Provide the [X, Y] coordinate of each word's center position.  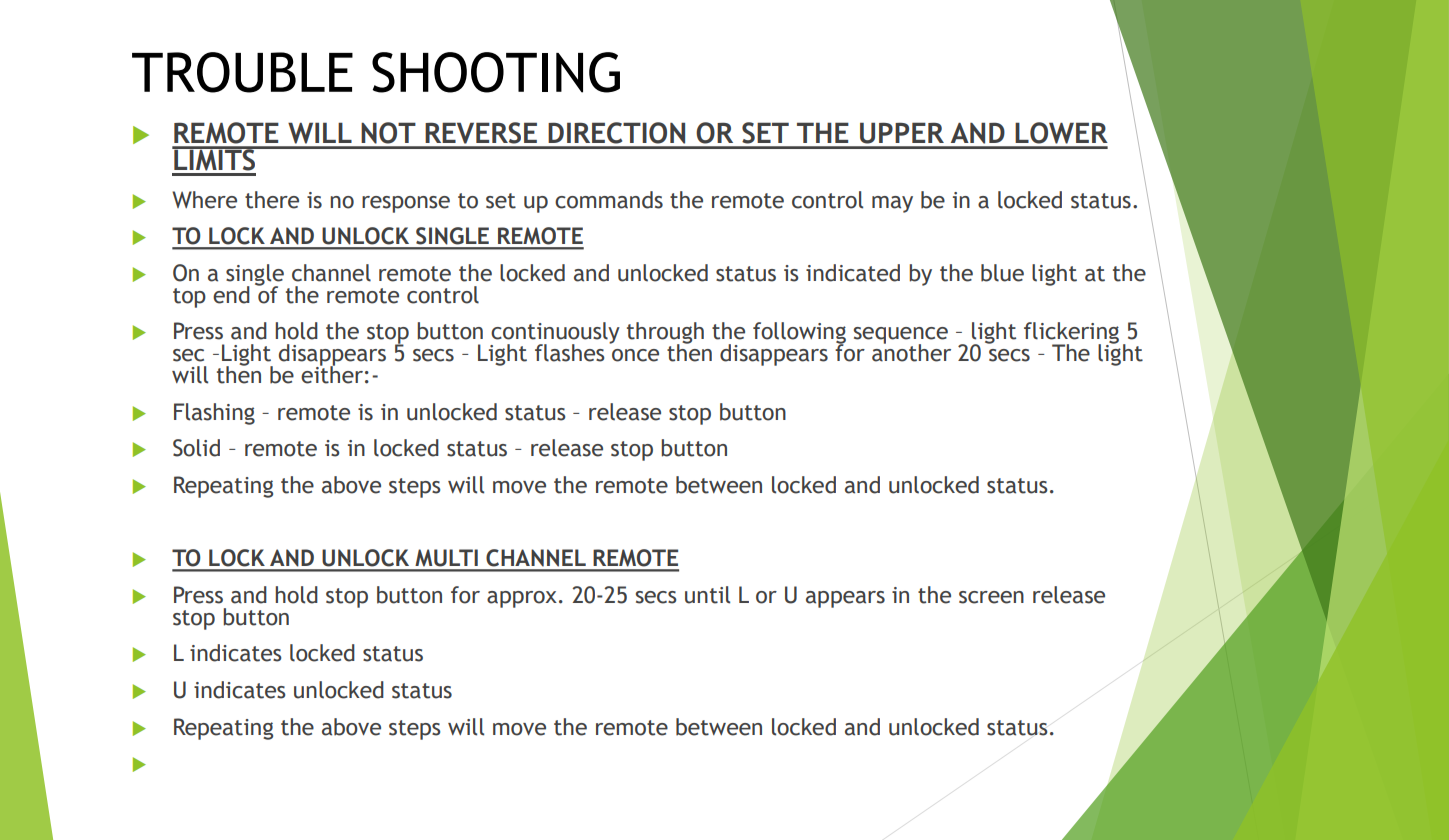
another [911, 352]
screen [991, 597]
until [707, 595]
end [231, 295]
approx [522, 599]
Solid [196, 448]
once [635, 355]
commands [609, 200]
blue [1002, 273]
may [892, 204]
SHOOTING [496, 72]
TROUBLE [242, 72]
